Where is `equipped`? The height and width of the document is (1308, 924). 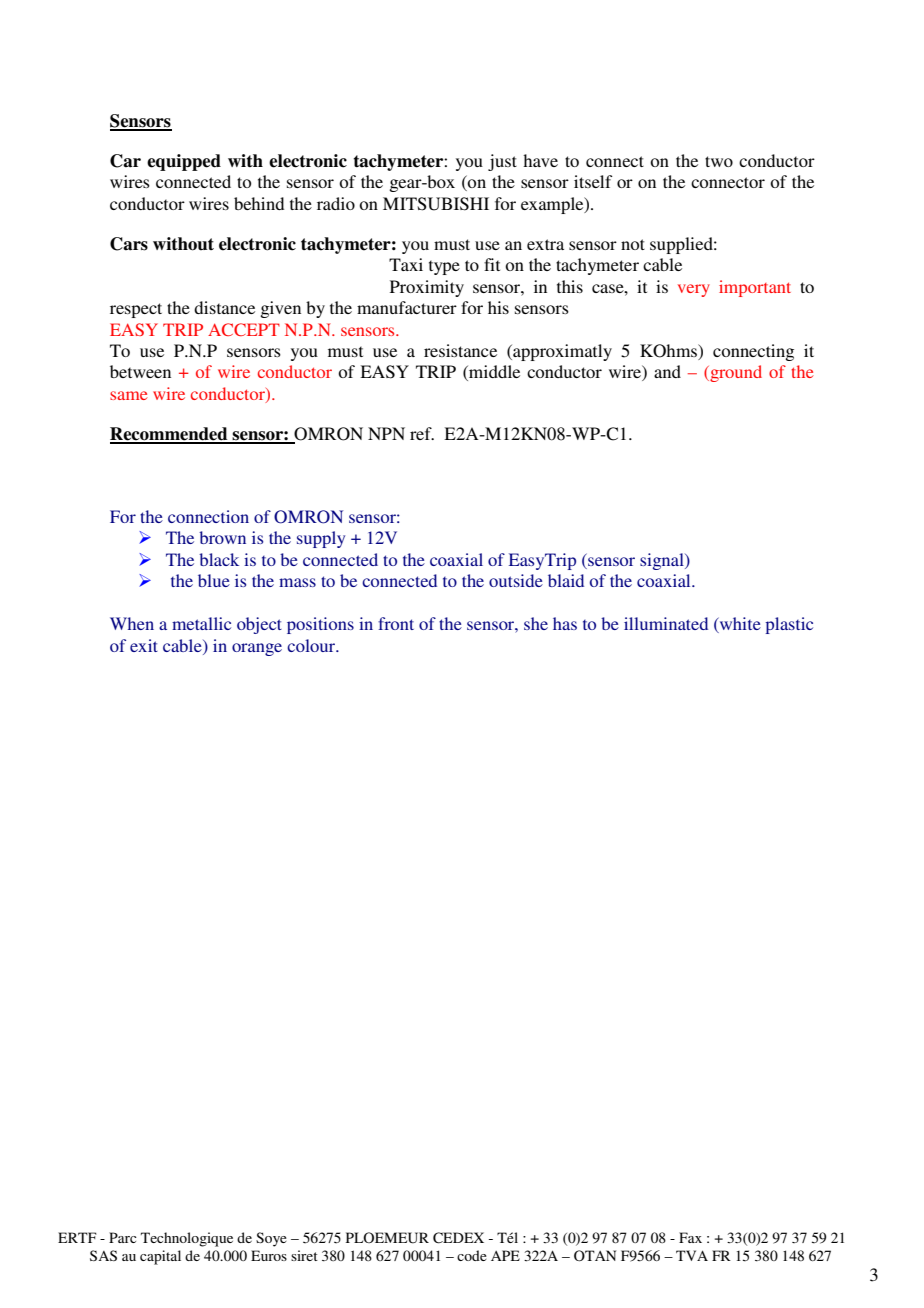
equipped is located at coordinates (184, 162).
